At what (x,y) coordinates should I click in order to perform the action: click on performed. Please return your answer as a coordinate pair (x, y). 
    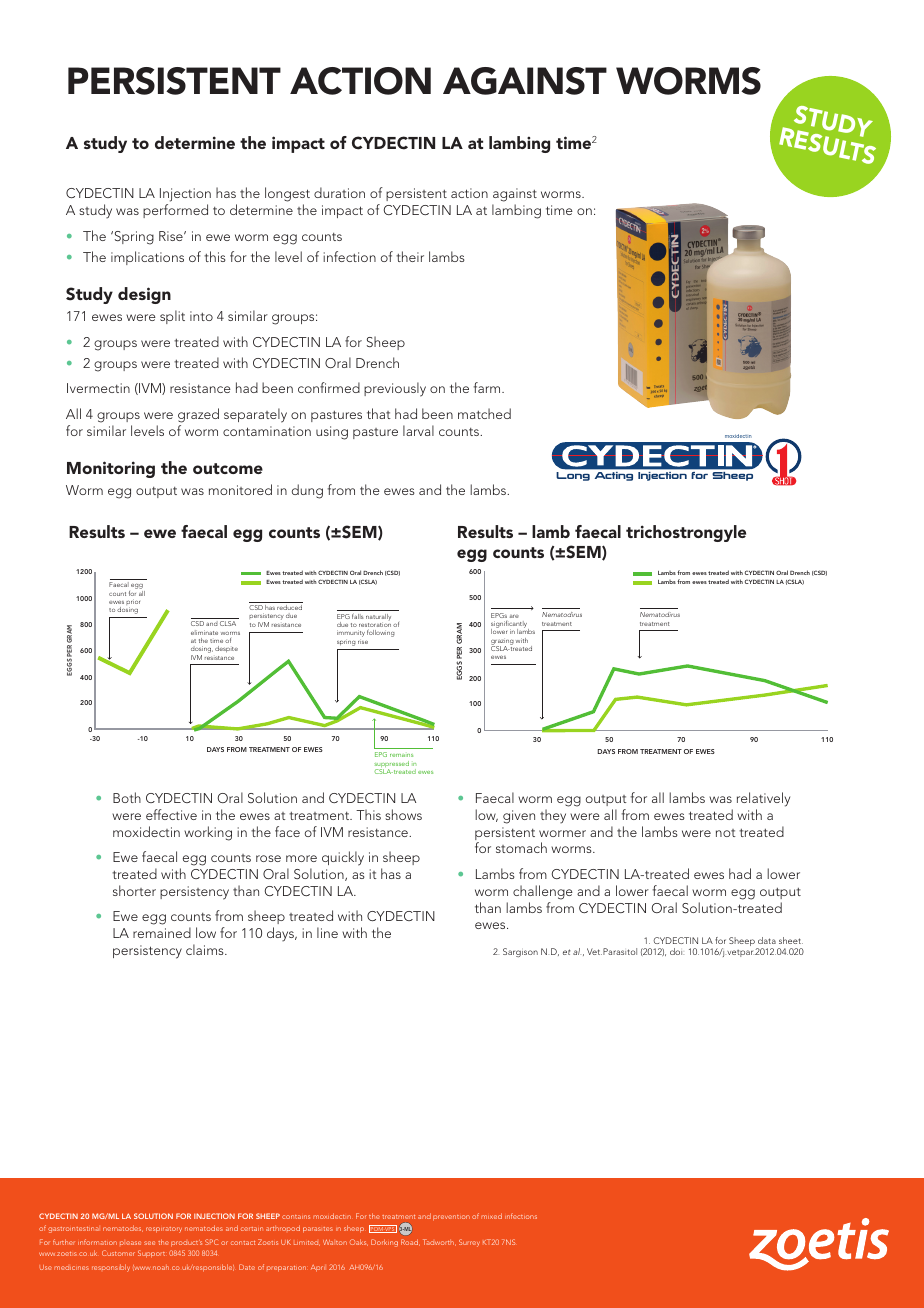
    Looking at the image, I should click on (175, 211).
